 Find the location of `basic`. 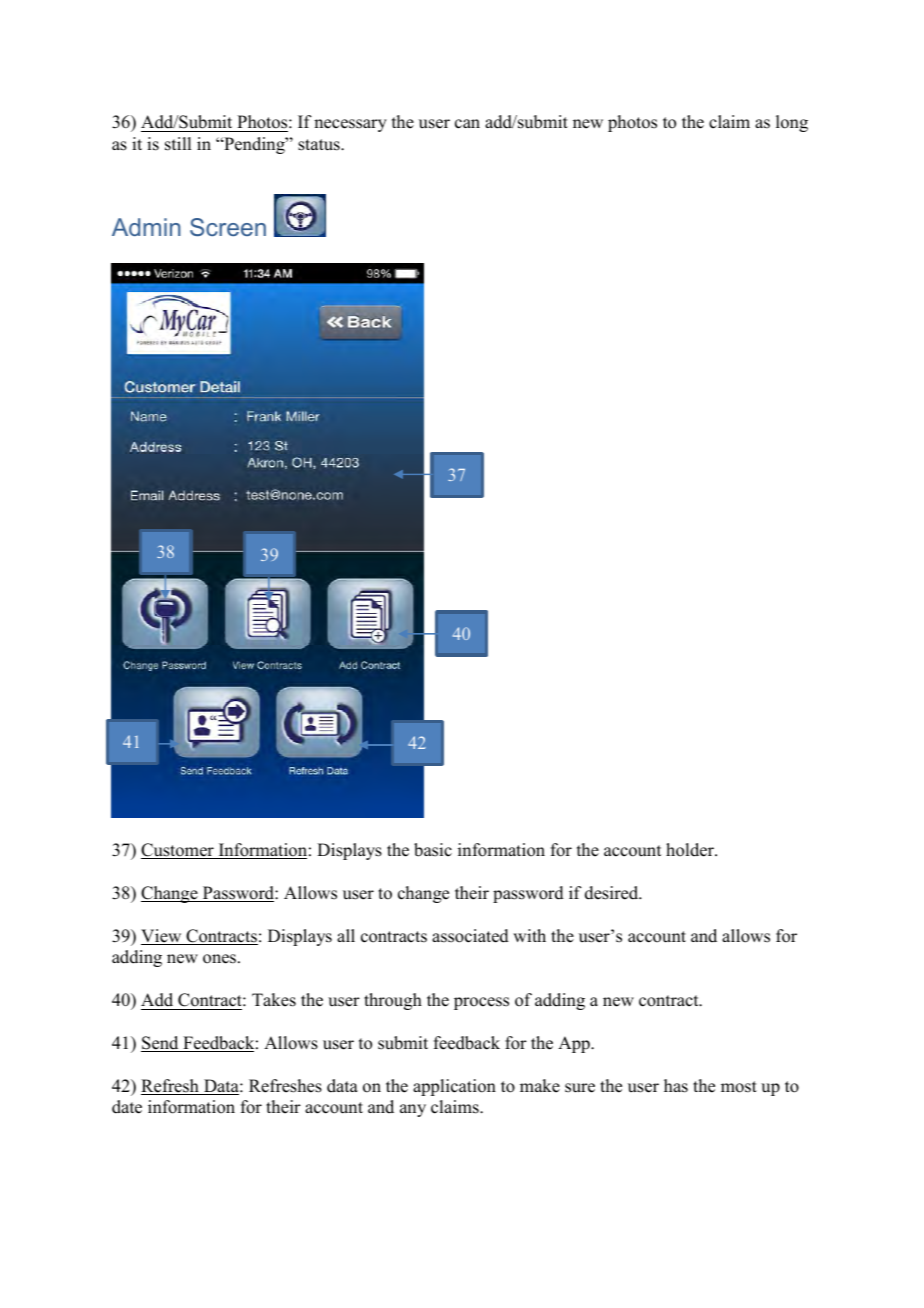

basic is located at coordinates (433, 850).
